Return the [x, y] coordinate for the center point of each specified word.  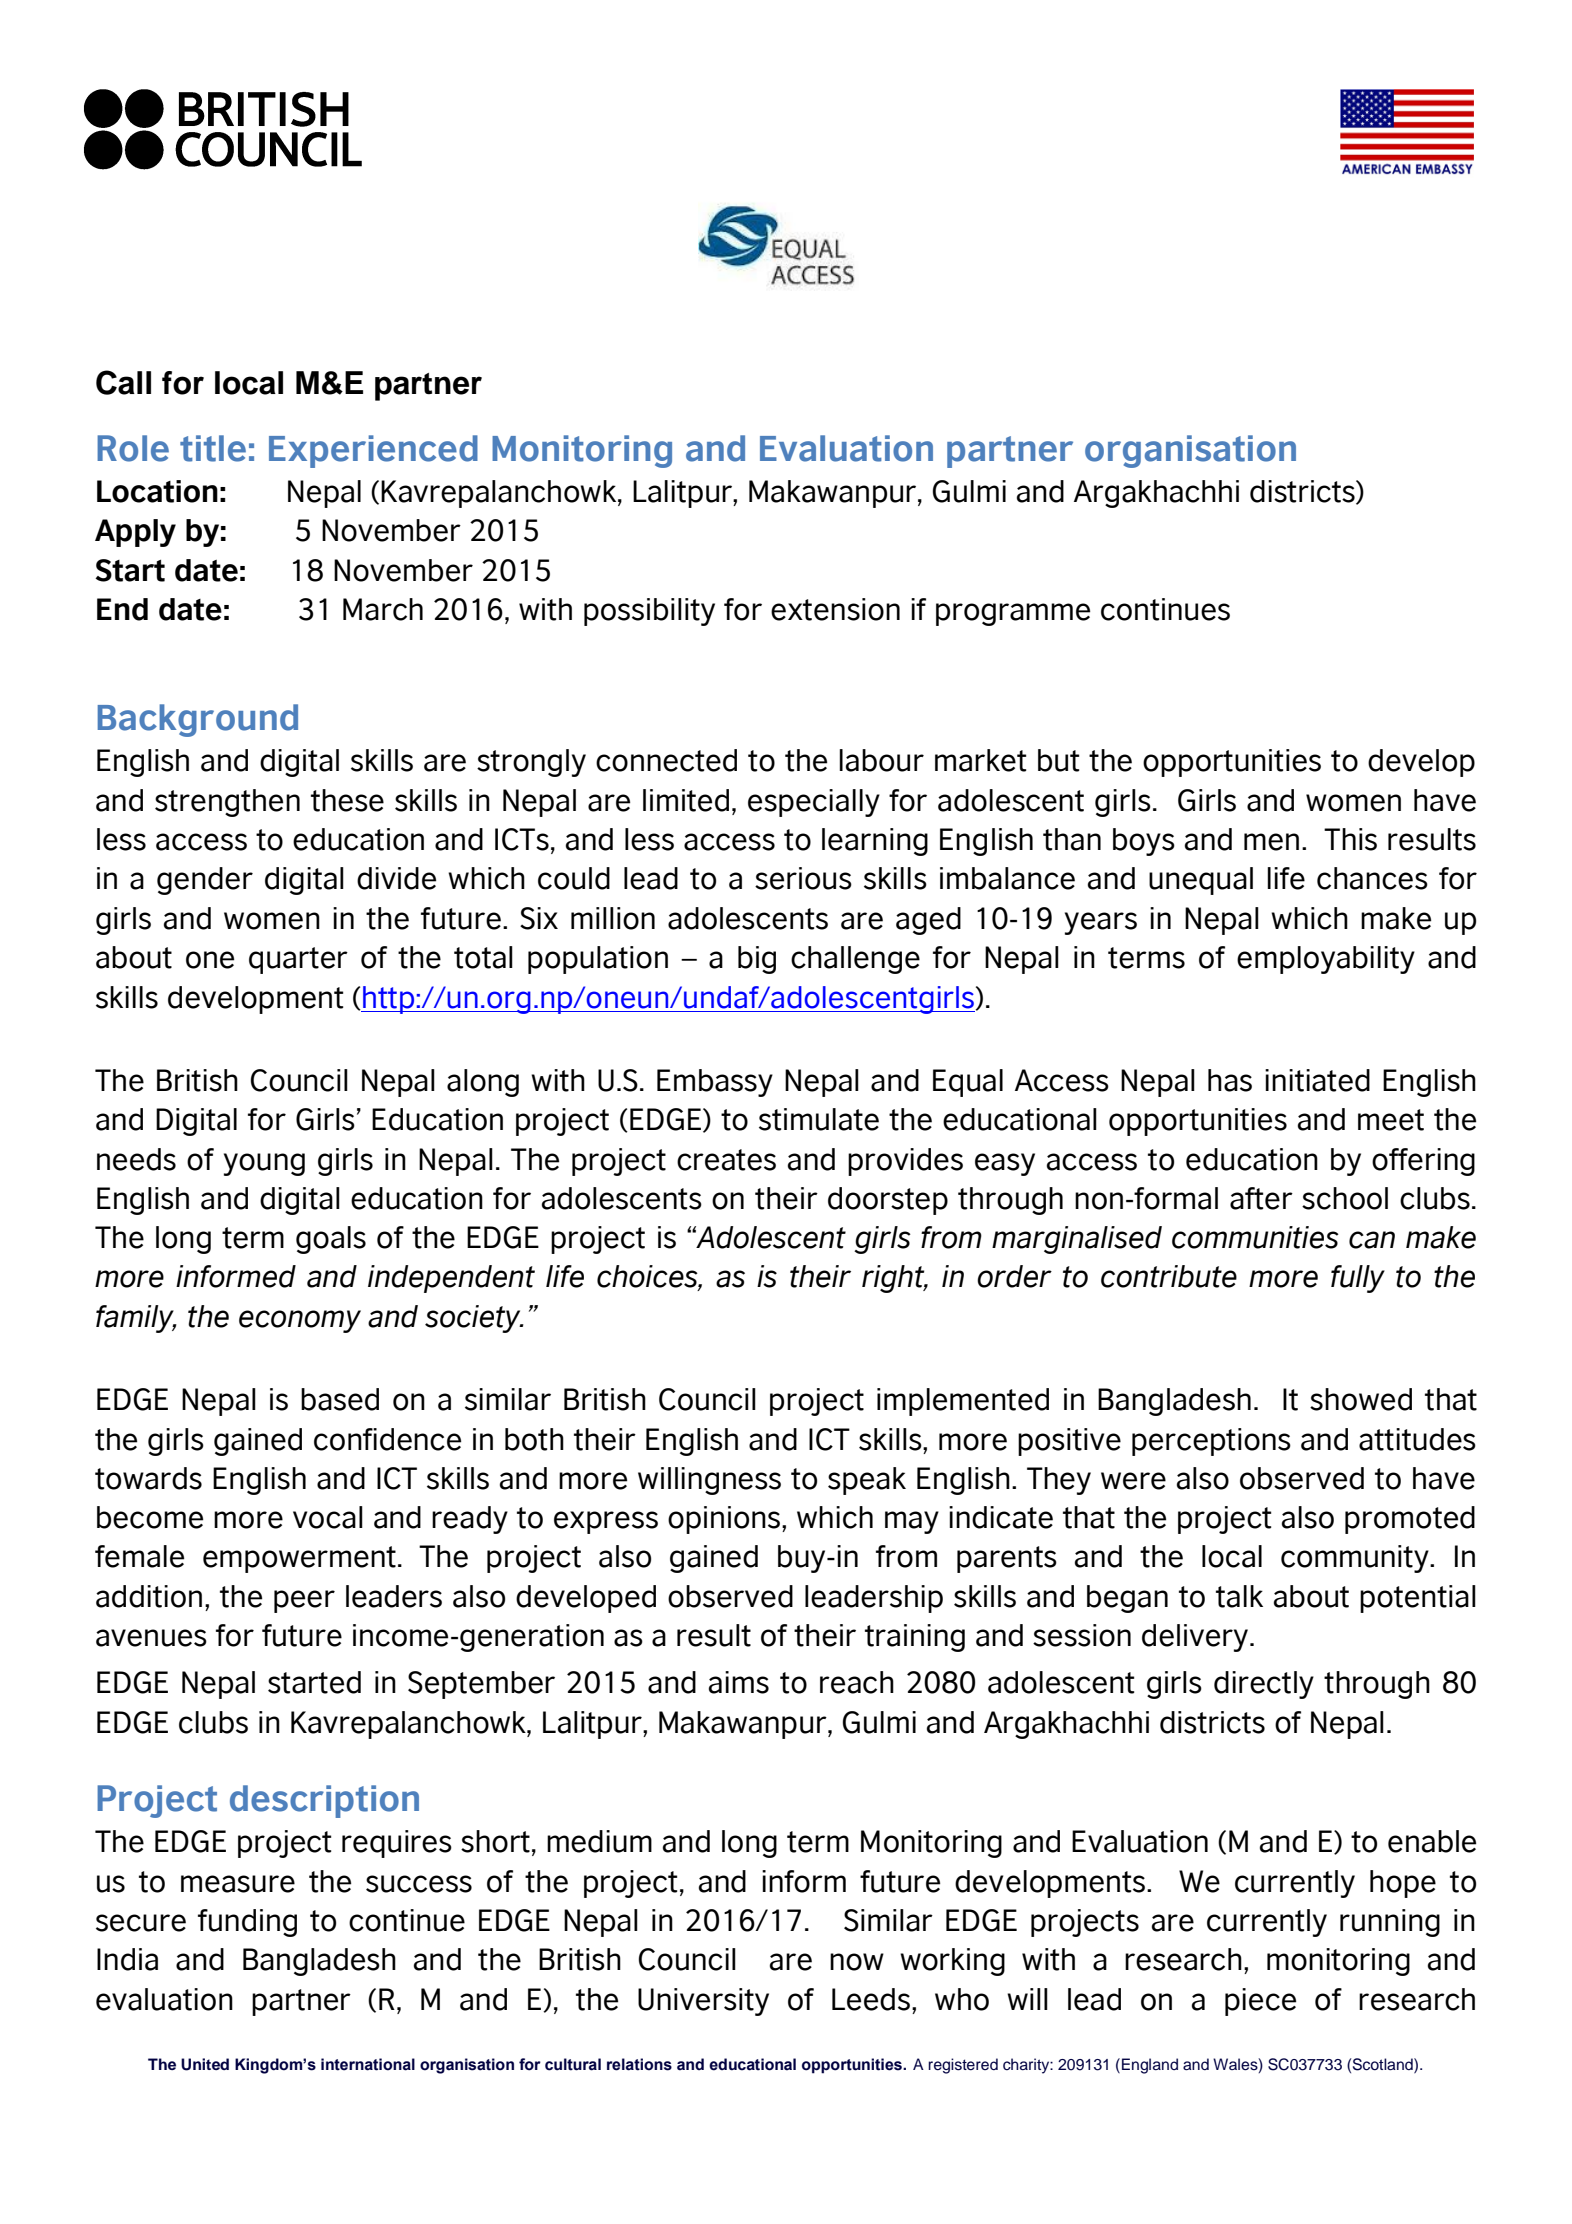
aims [739, 1682]
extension [835, 609]
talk [1239, 1596]
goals [331, 1240]
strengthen [227, 803]
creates [726, 1160]
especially [814, 803]
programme [1013, 614]
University [703, 2002]
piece [1260, 2002]
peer [304, 1601]
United [205, 2064]
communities [1255, 1237]
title [213, 448]
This [1350, 839]
